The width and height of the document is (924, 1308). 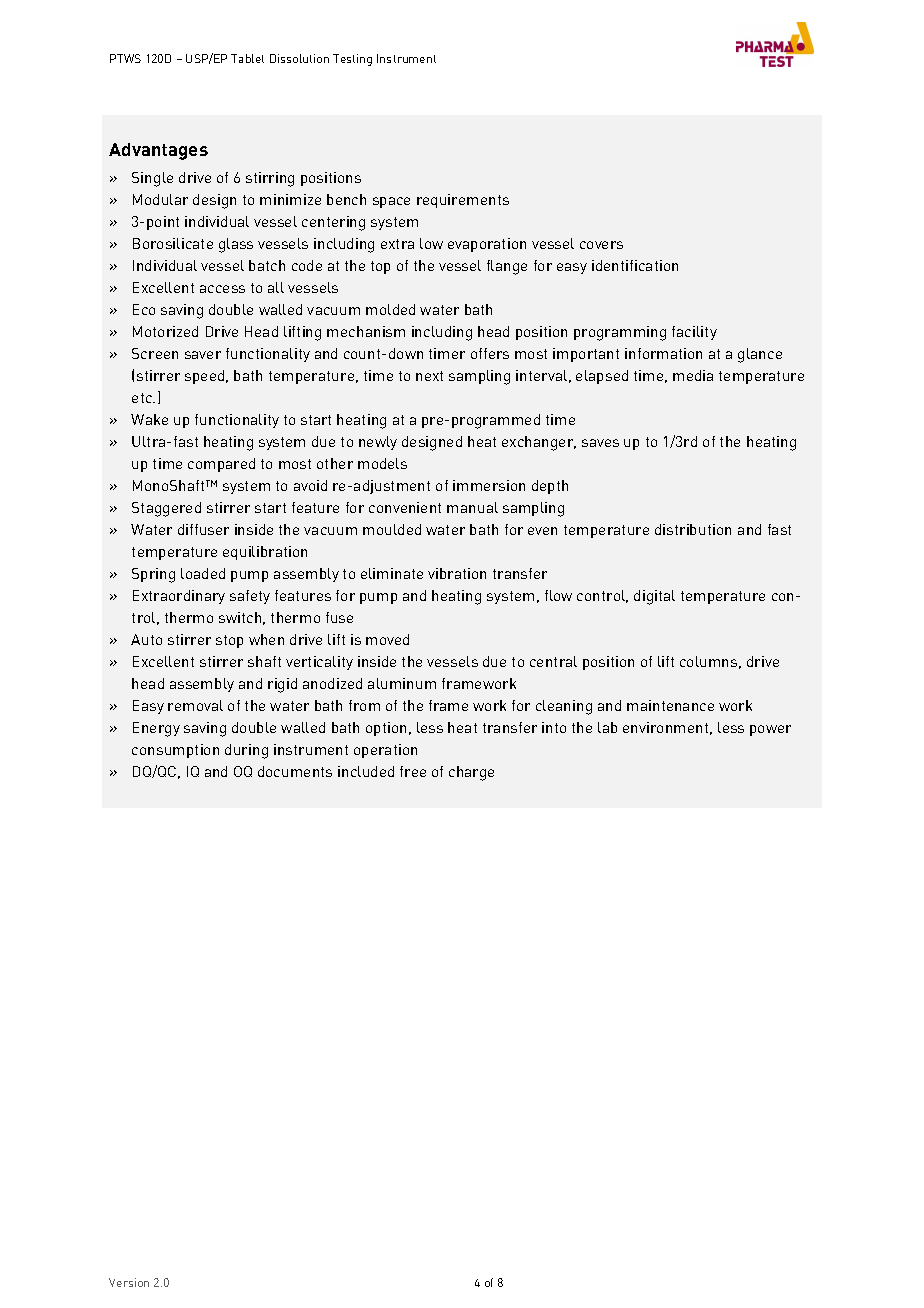 I want to click on distribution, so click(x=693, y=529).
